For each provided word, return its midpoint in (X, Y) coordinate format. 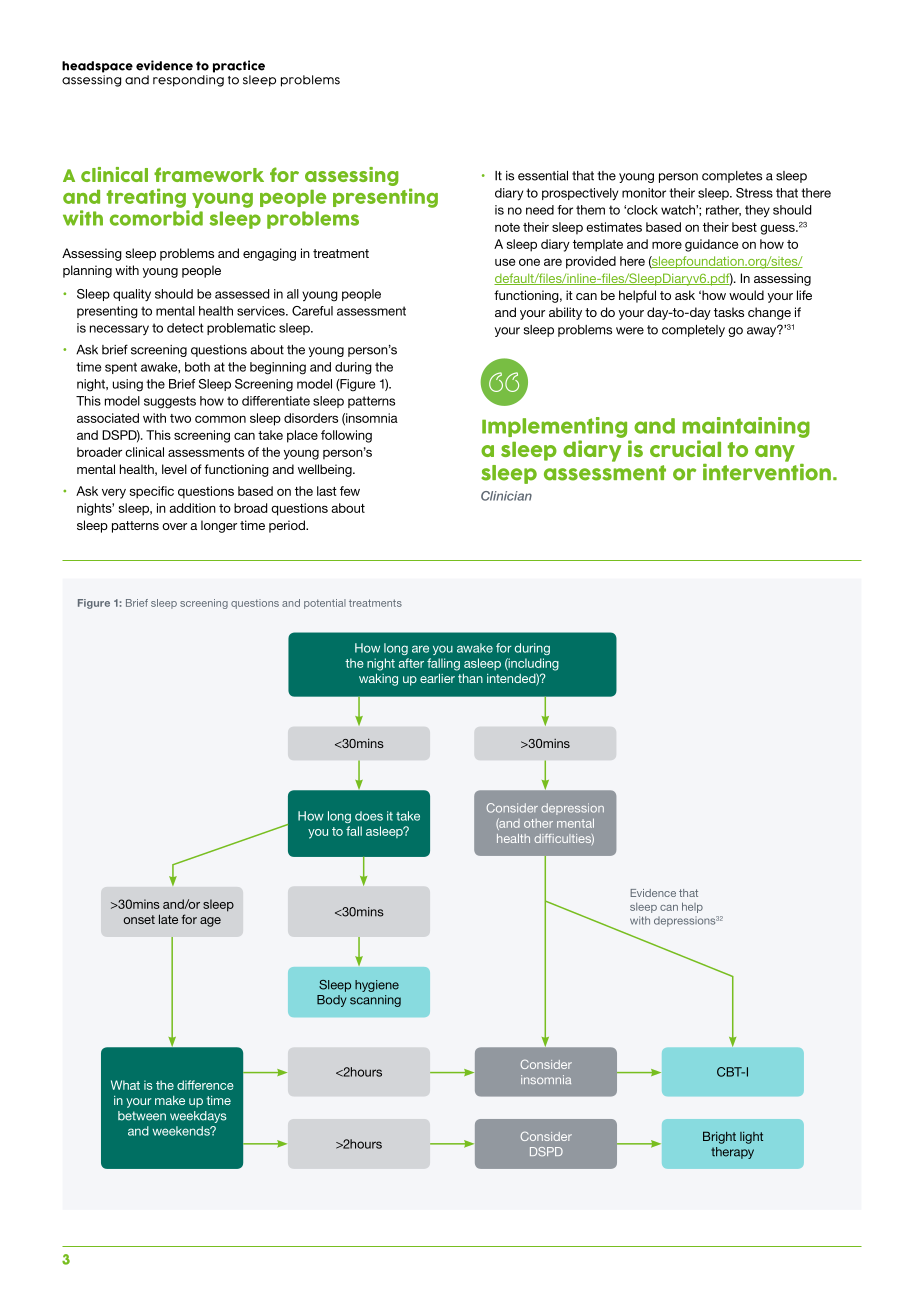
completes (732, 177)
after (411, 663)
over (174, 526)
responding (188, 81)
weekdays (198, 1117)
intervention (767, 471)
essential (543, 176)
